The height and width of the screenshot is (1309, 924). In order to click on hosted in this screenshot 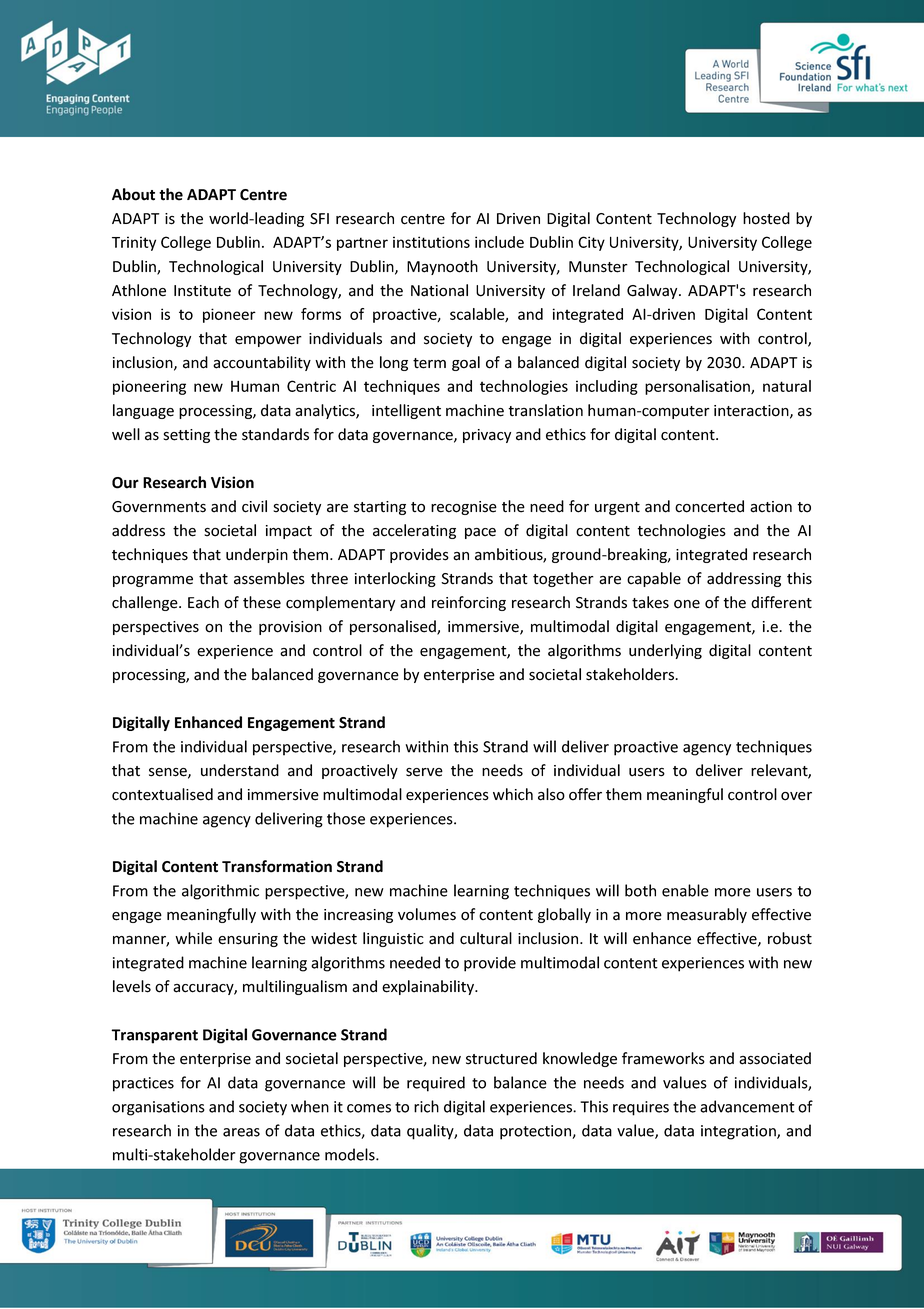, I will do `click(766, 218)`.
